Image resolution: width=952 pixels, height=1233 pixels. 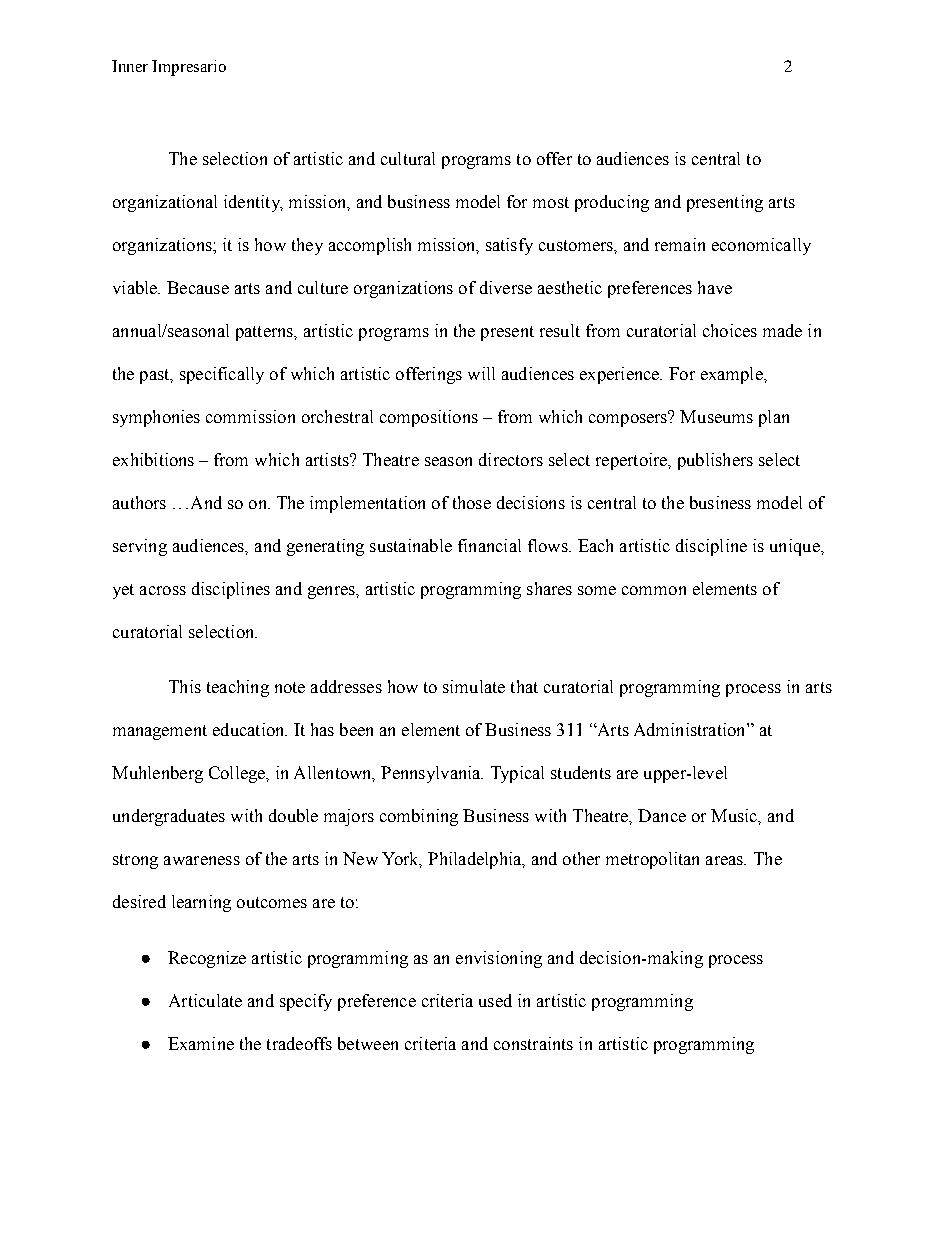 What do you see at coordinates (189, 68) in the document?
I see `Impresario` at bounding box center [189, 68].
